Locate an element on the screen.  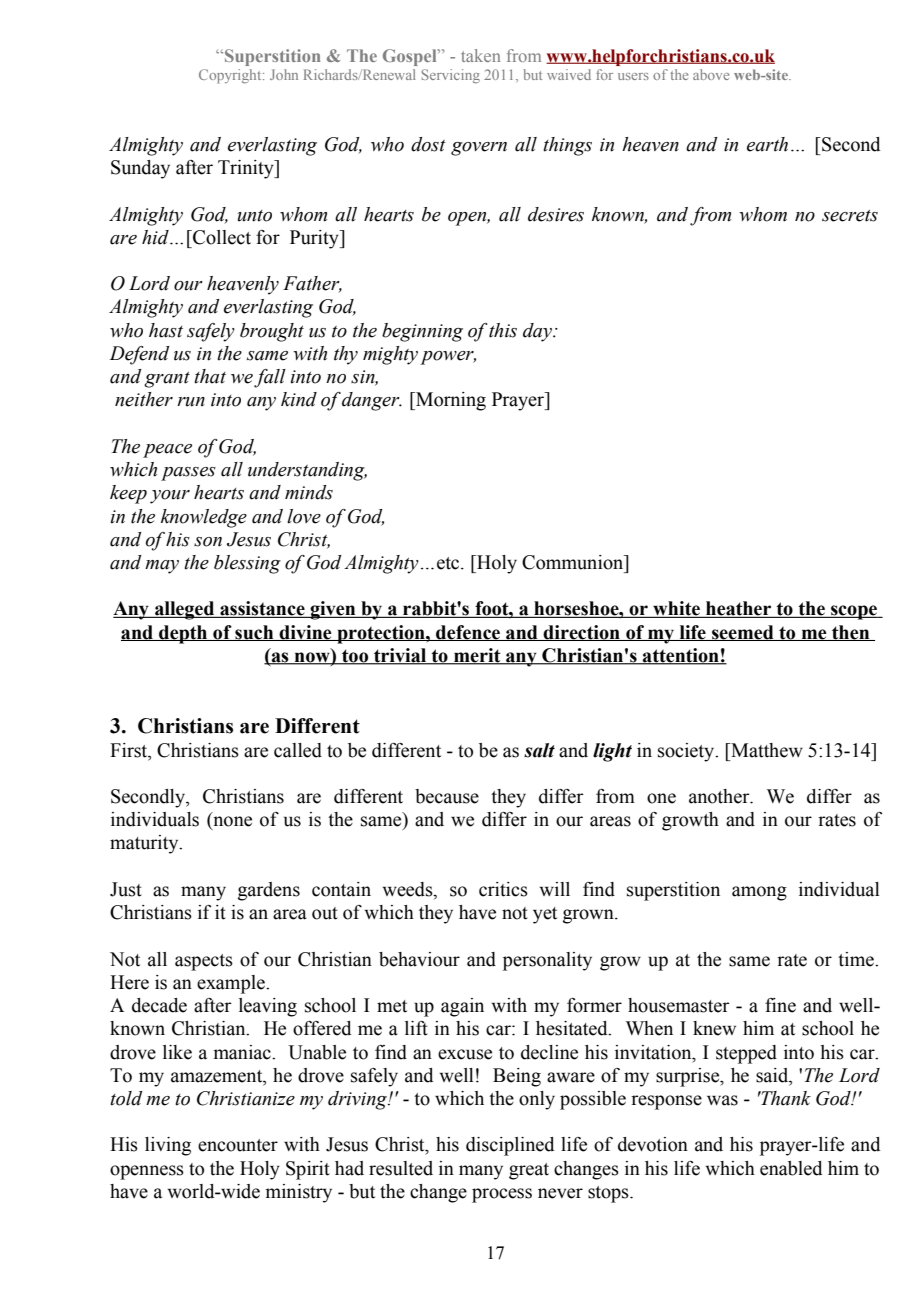
because is located at coordinates (447, 796).
